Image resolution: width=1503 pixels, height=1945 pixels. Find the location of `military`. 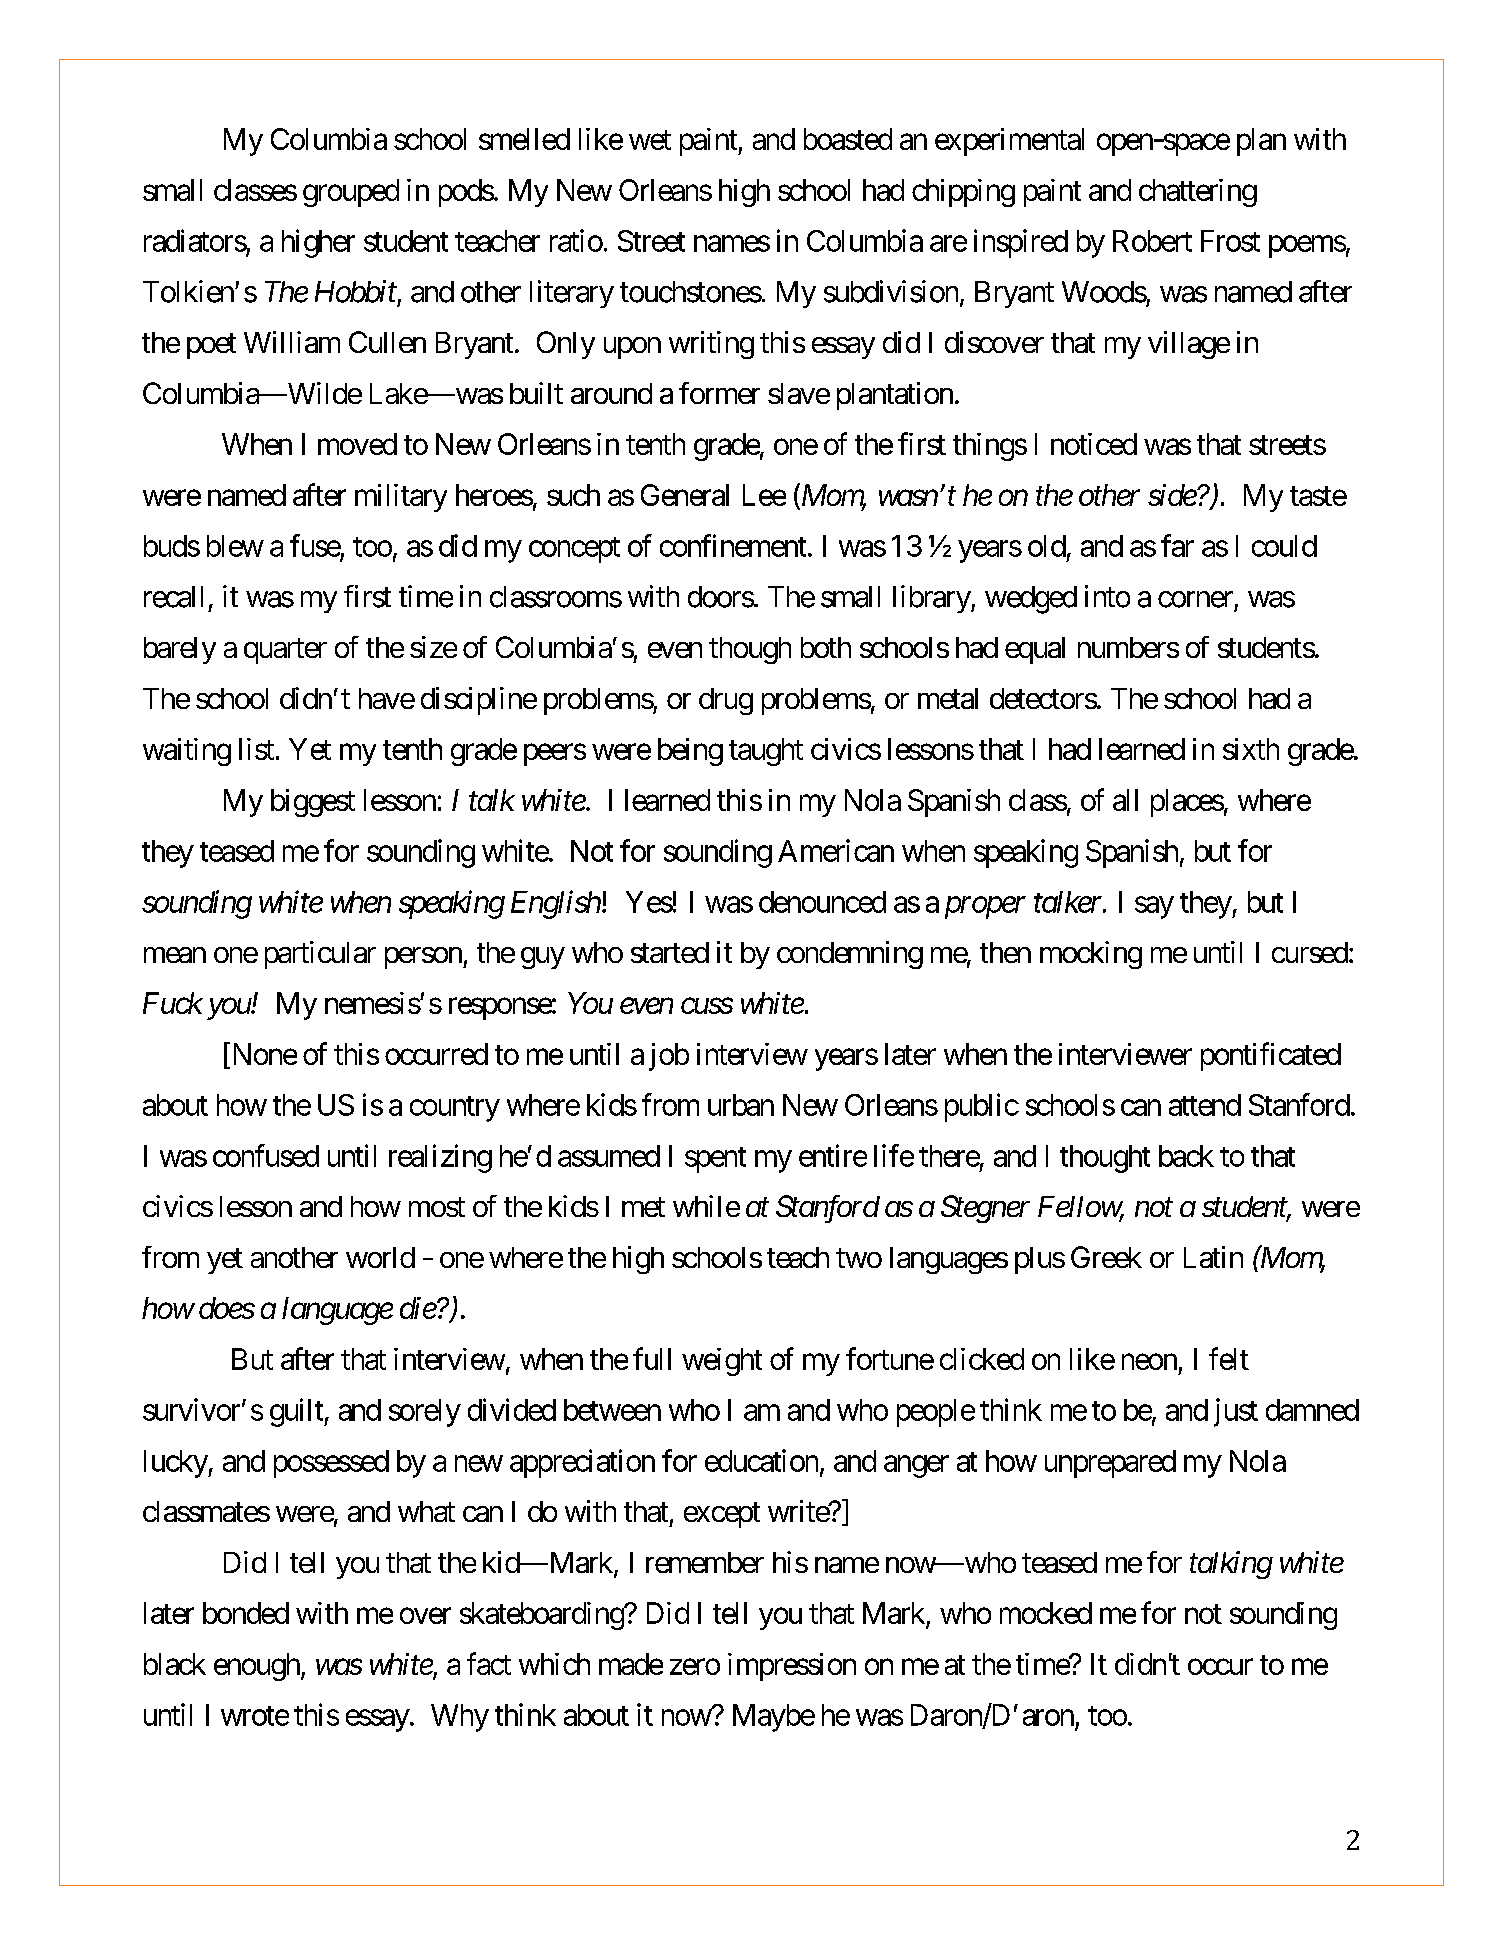

military is located at coordinates (401, 498).
